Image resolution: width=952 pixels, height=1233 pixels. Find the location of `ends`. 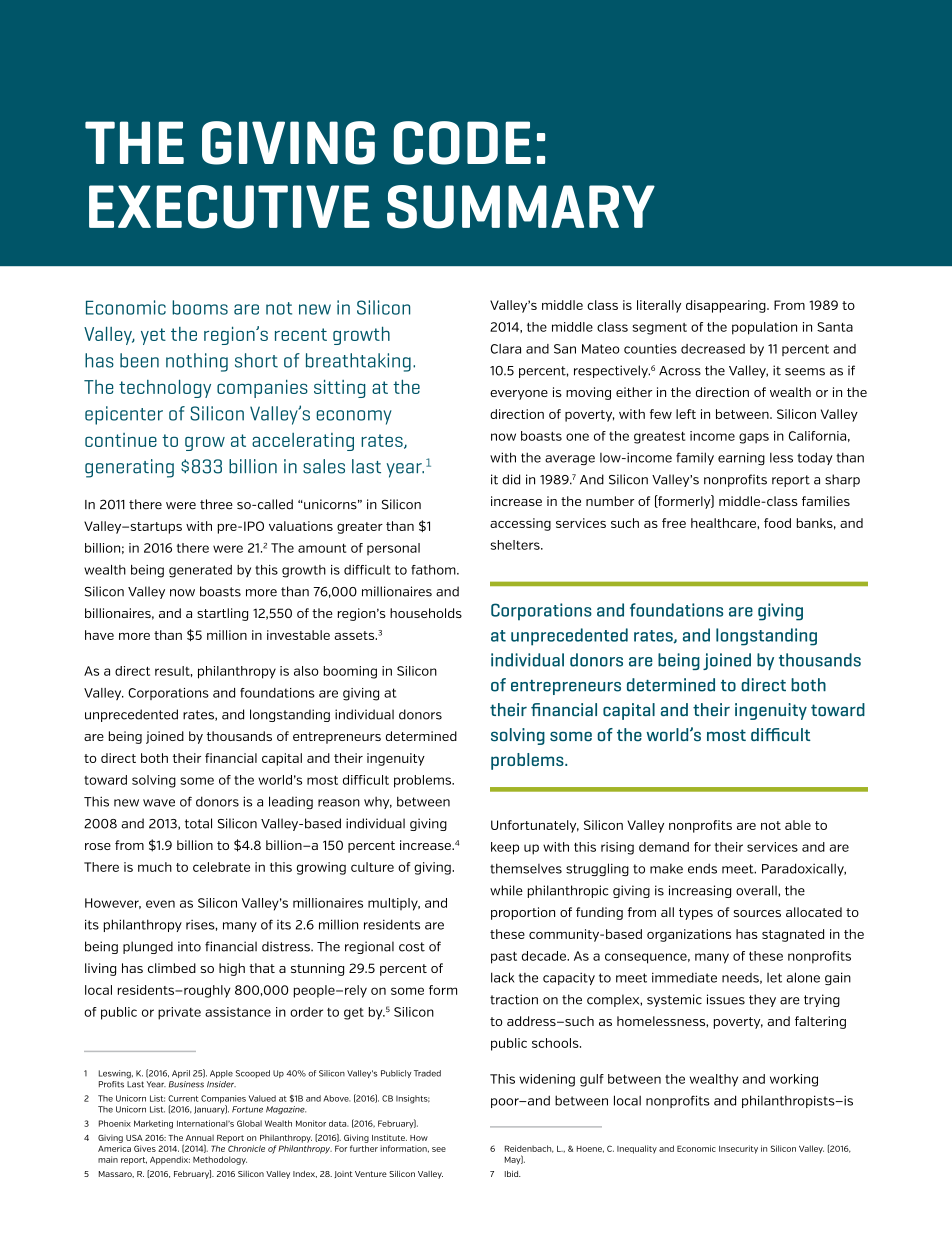

ends is located at coordinates (702, 868).
